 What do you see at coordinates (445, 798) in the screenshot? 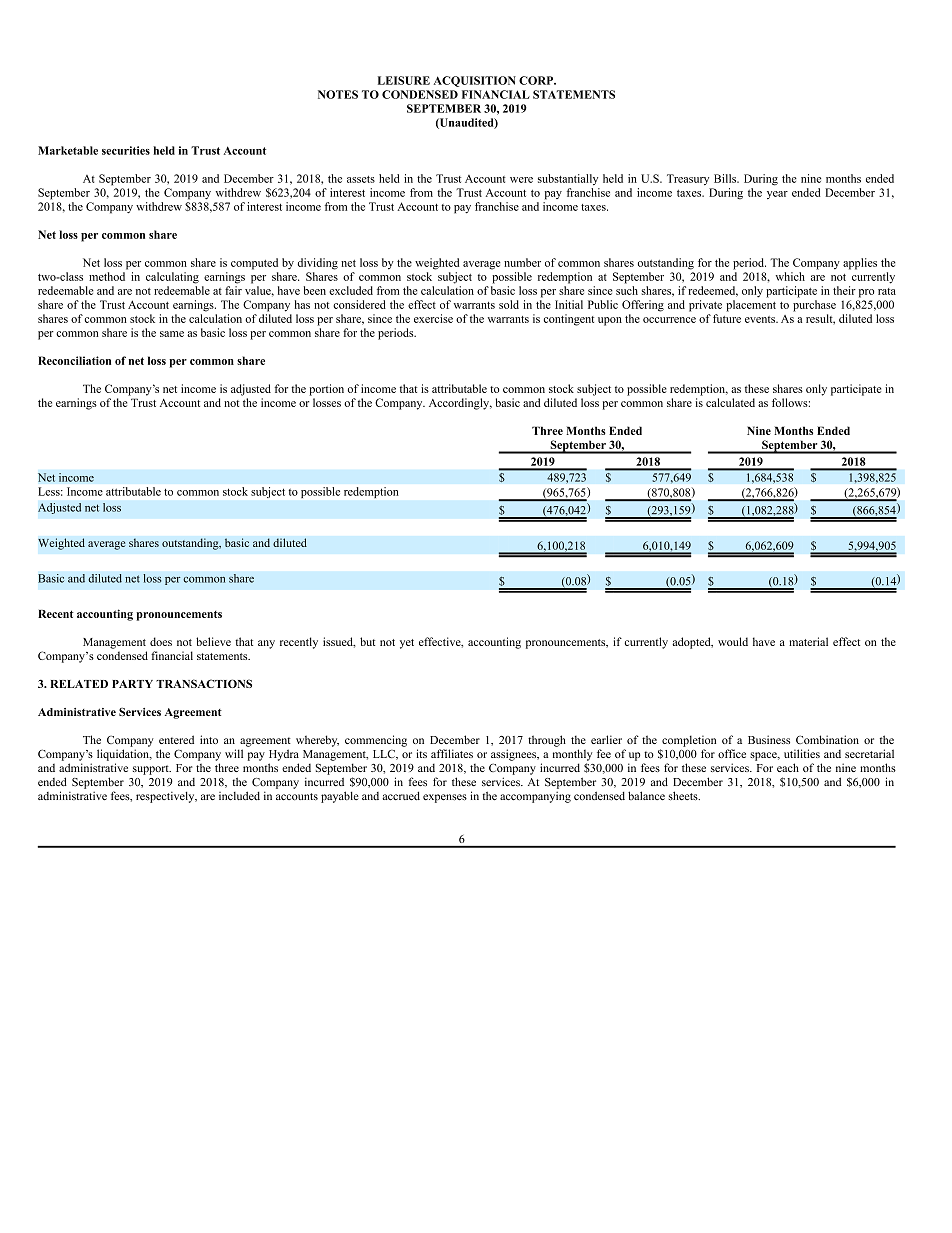
I see `expenses` at bounding box center [445, 798].
